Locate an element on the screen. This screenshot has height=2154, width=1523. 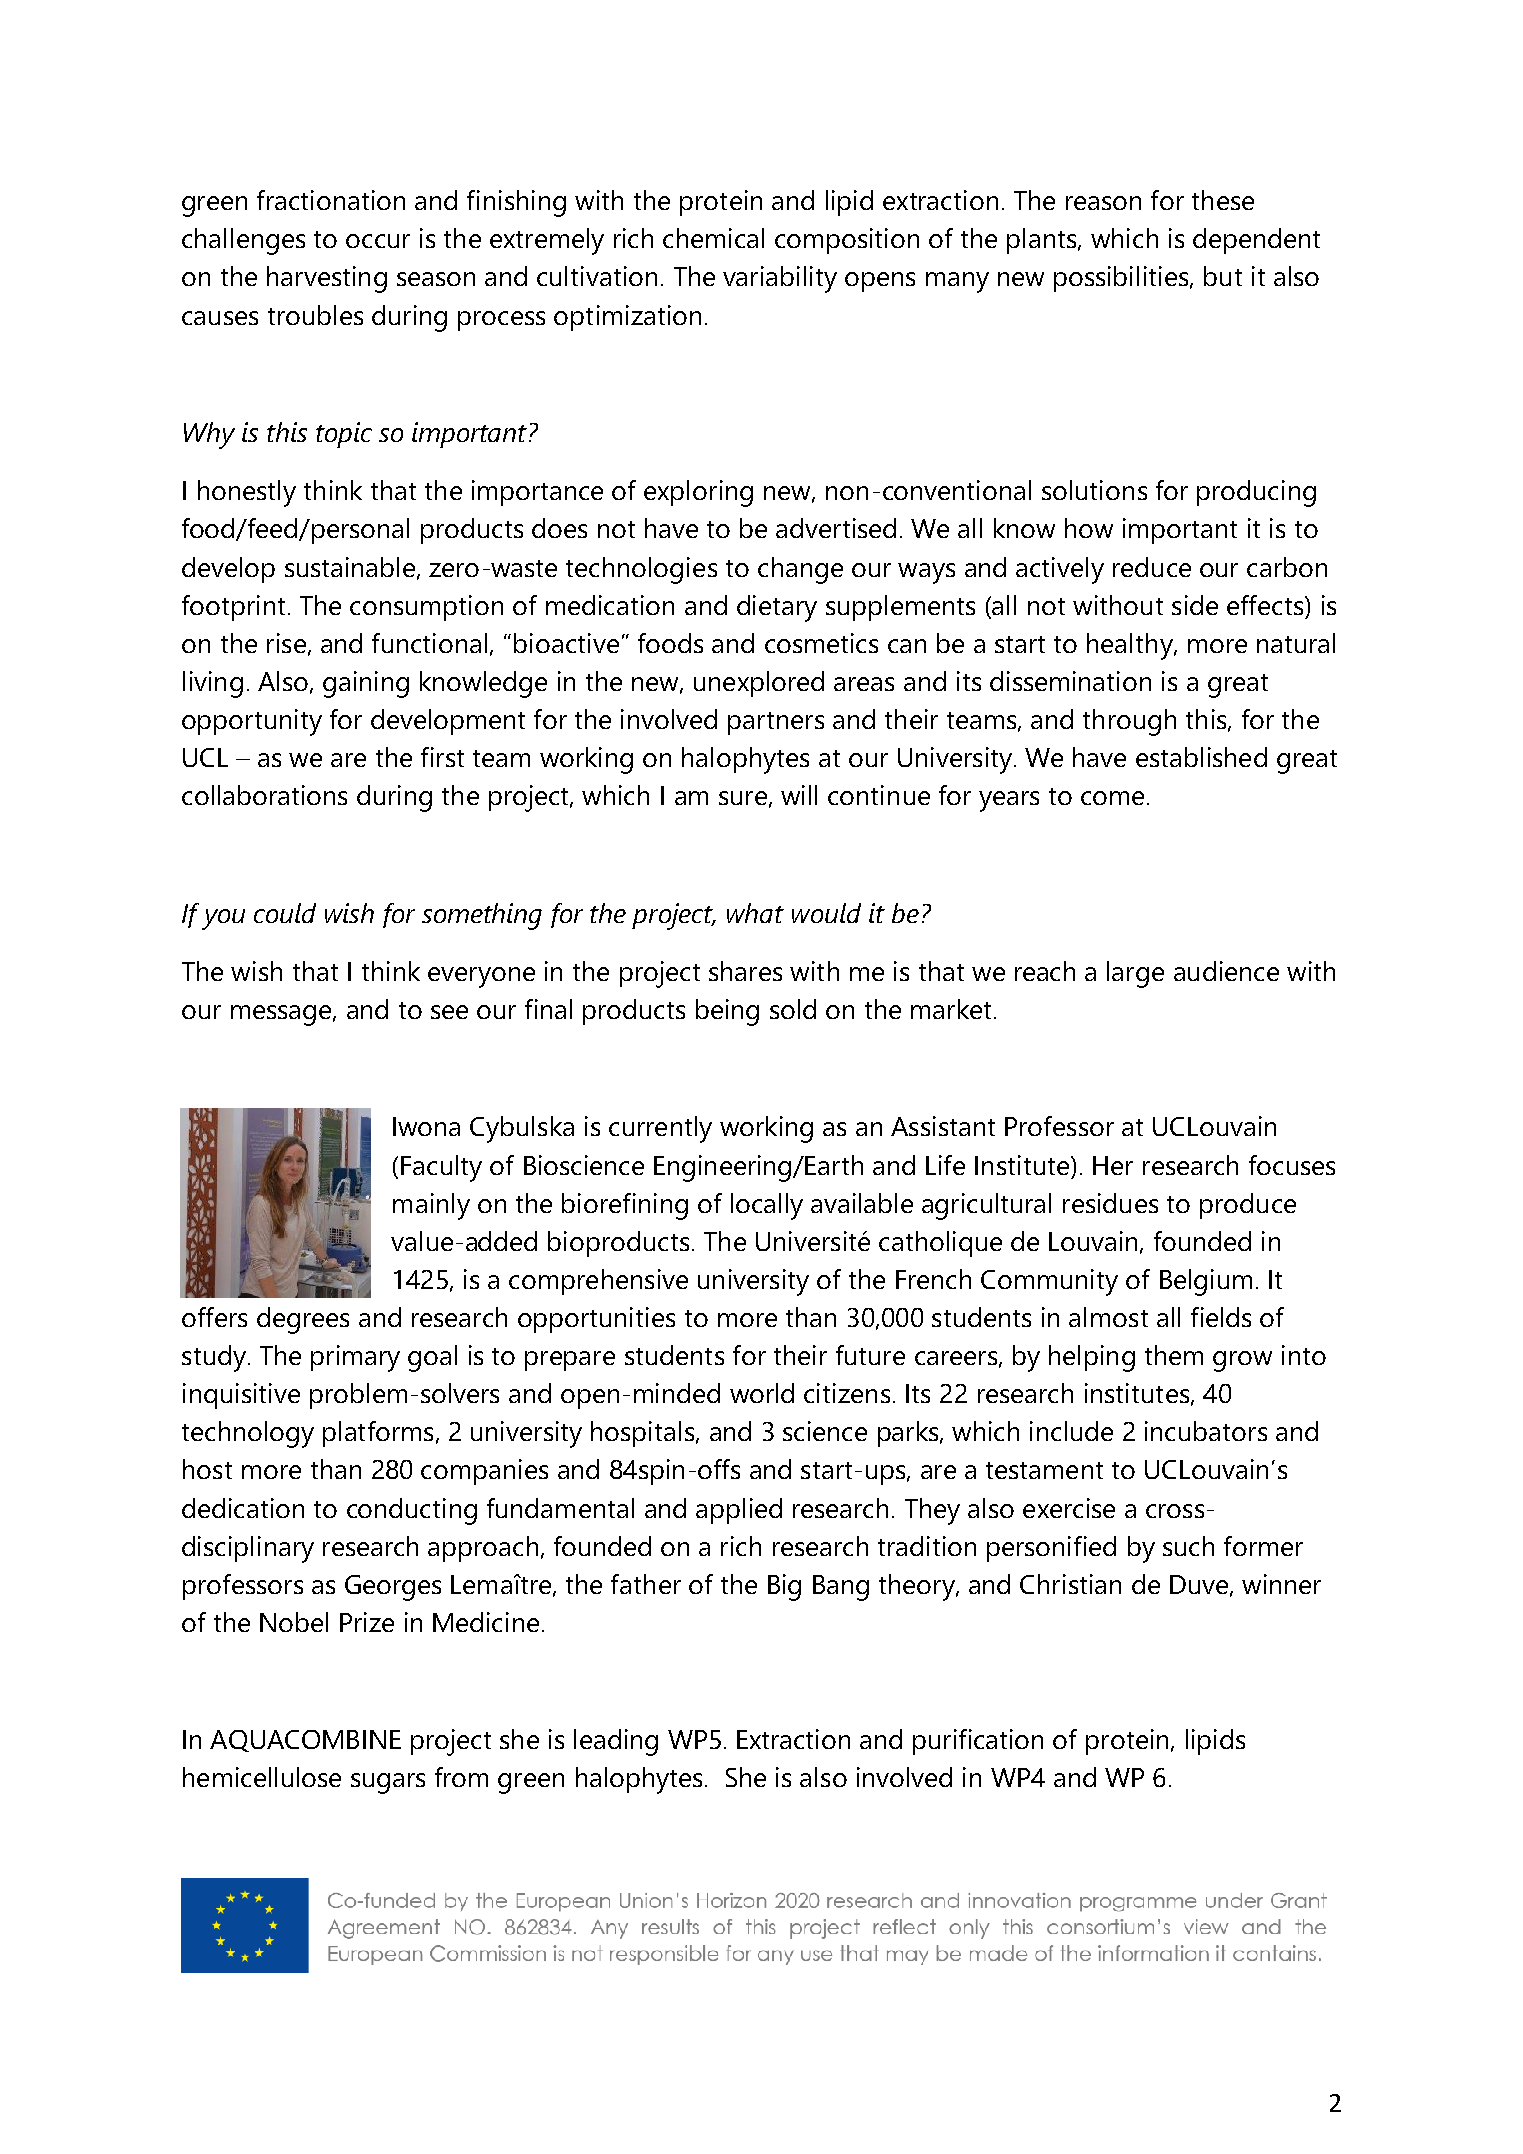
rise is located at coordinates (286, 643).
